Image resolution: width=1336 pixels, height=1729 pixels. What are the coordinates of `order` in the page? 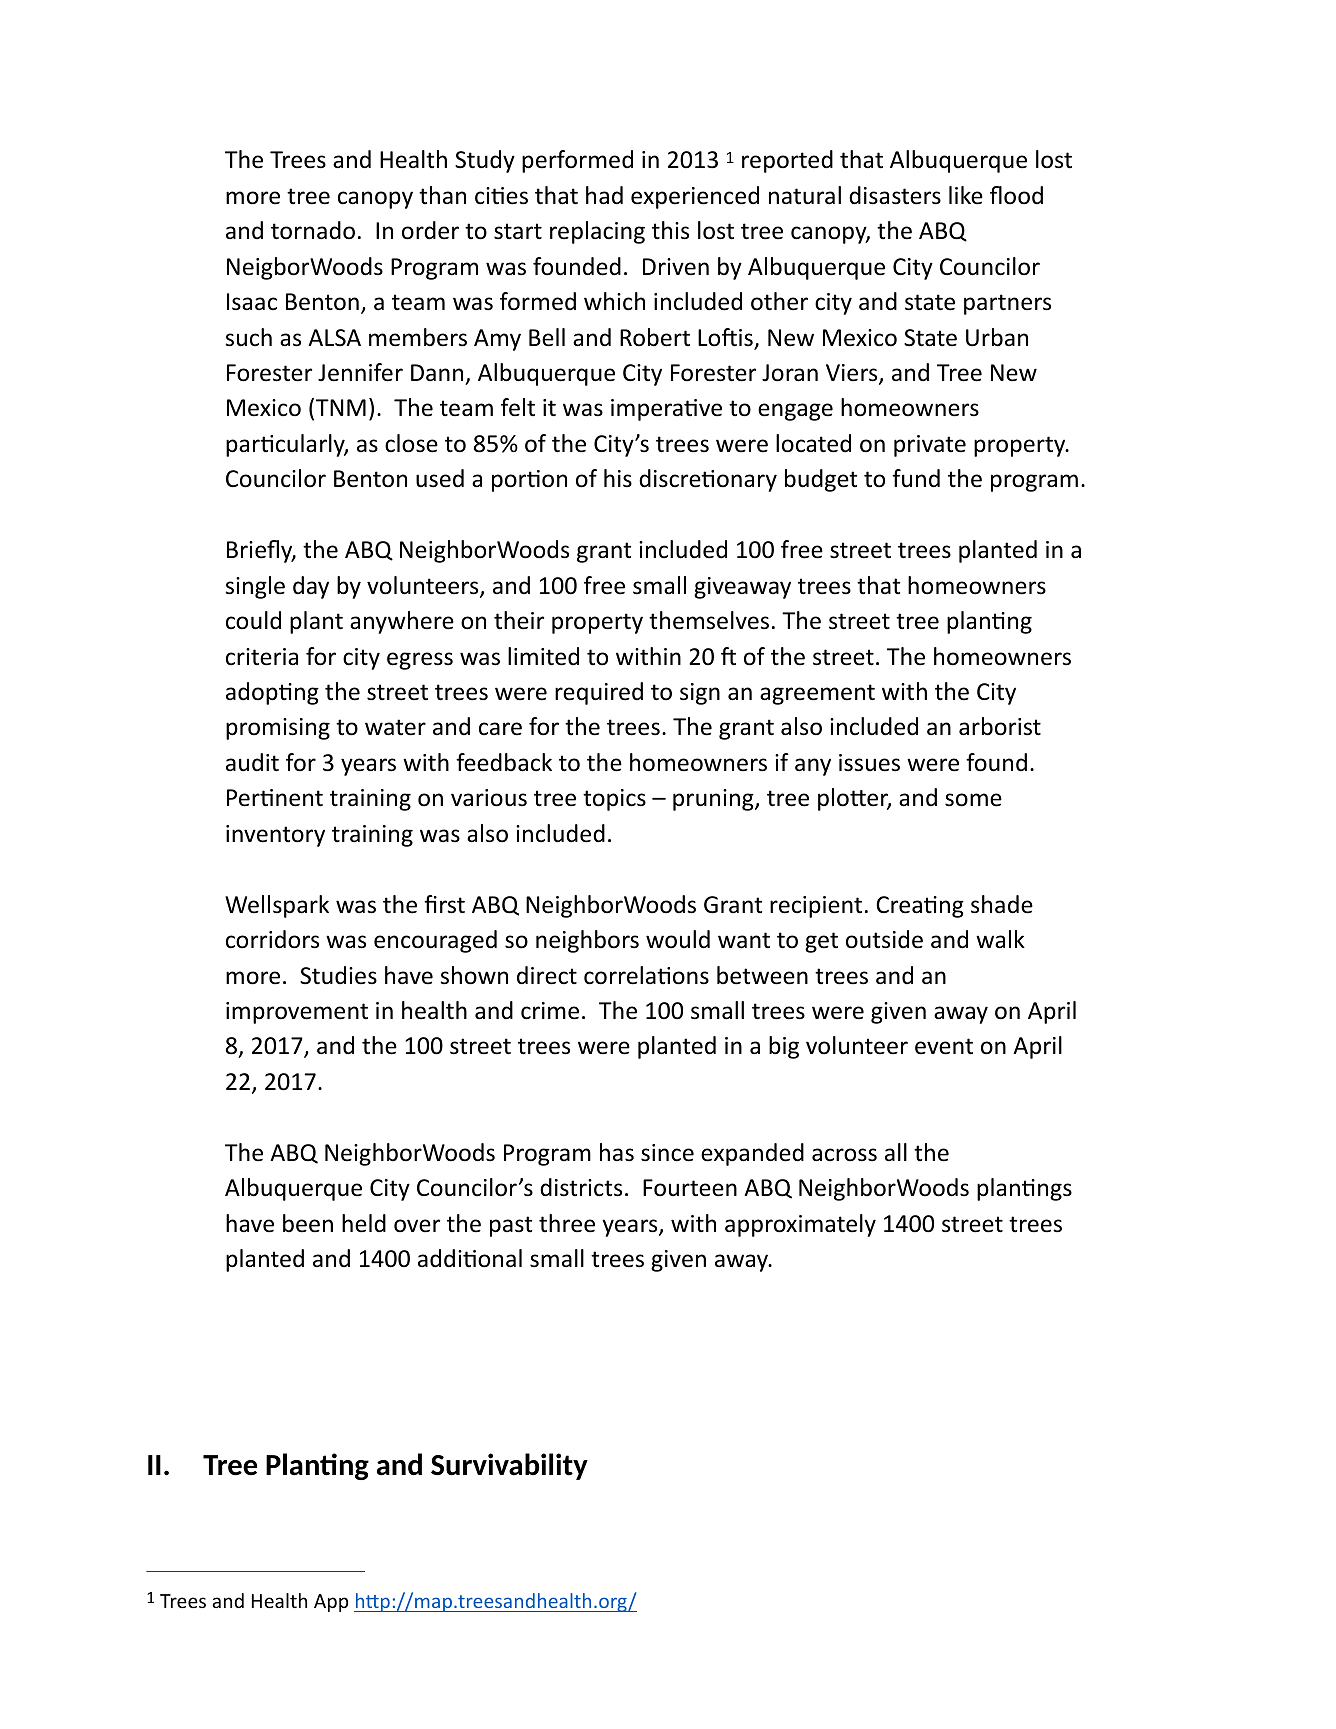 It's located at (430, 230).
